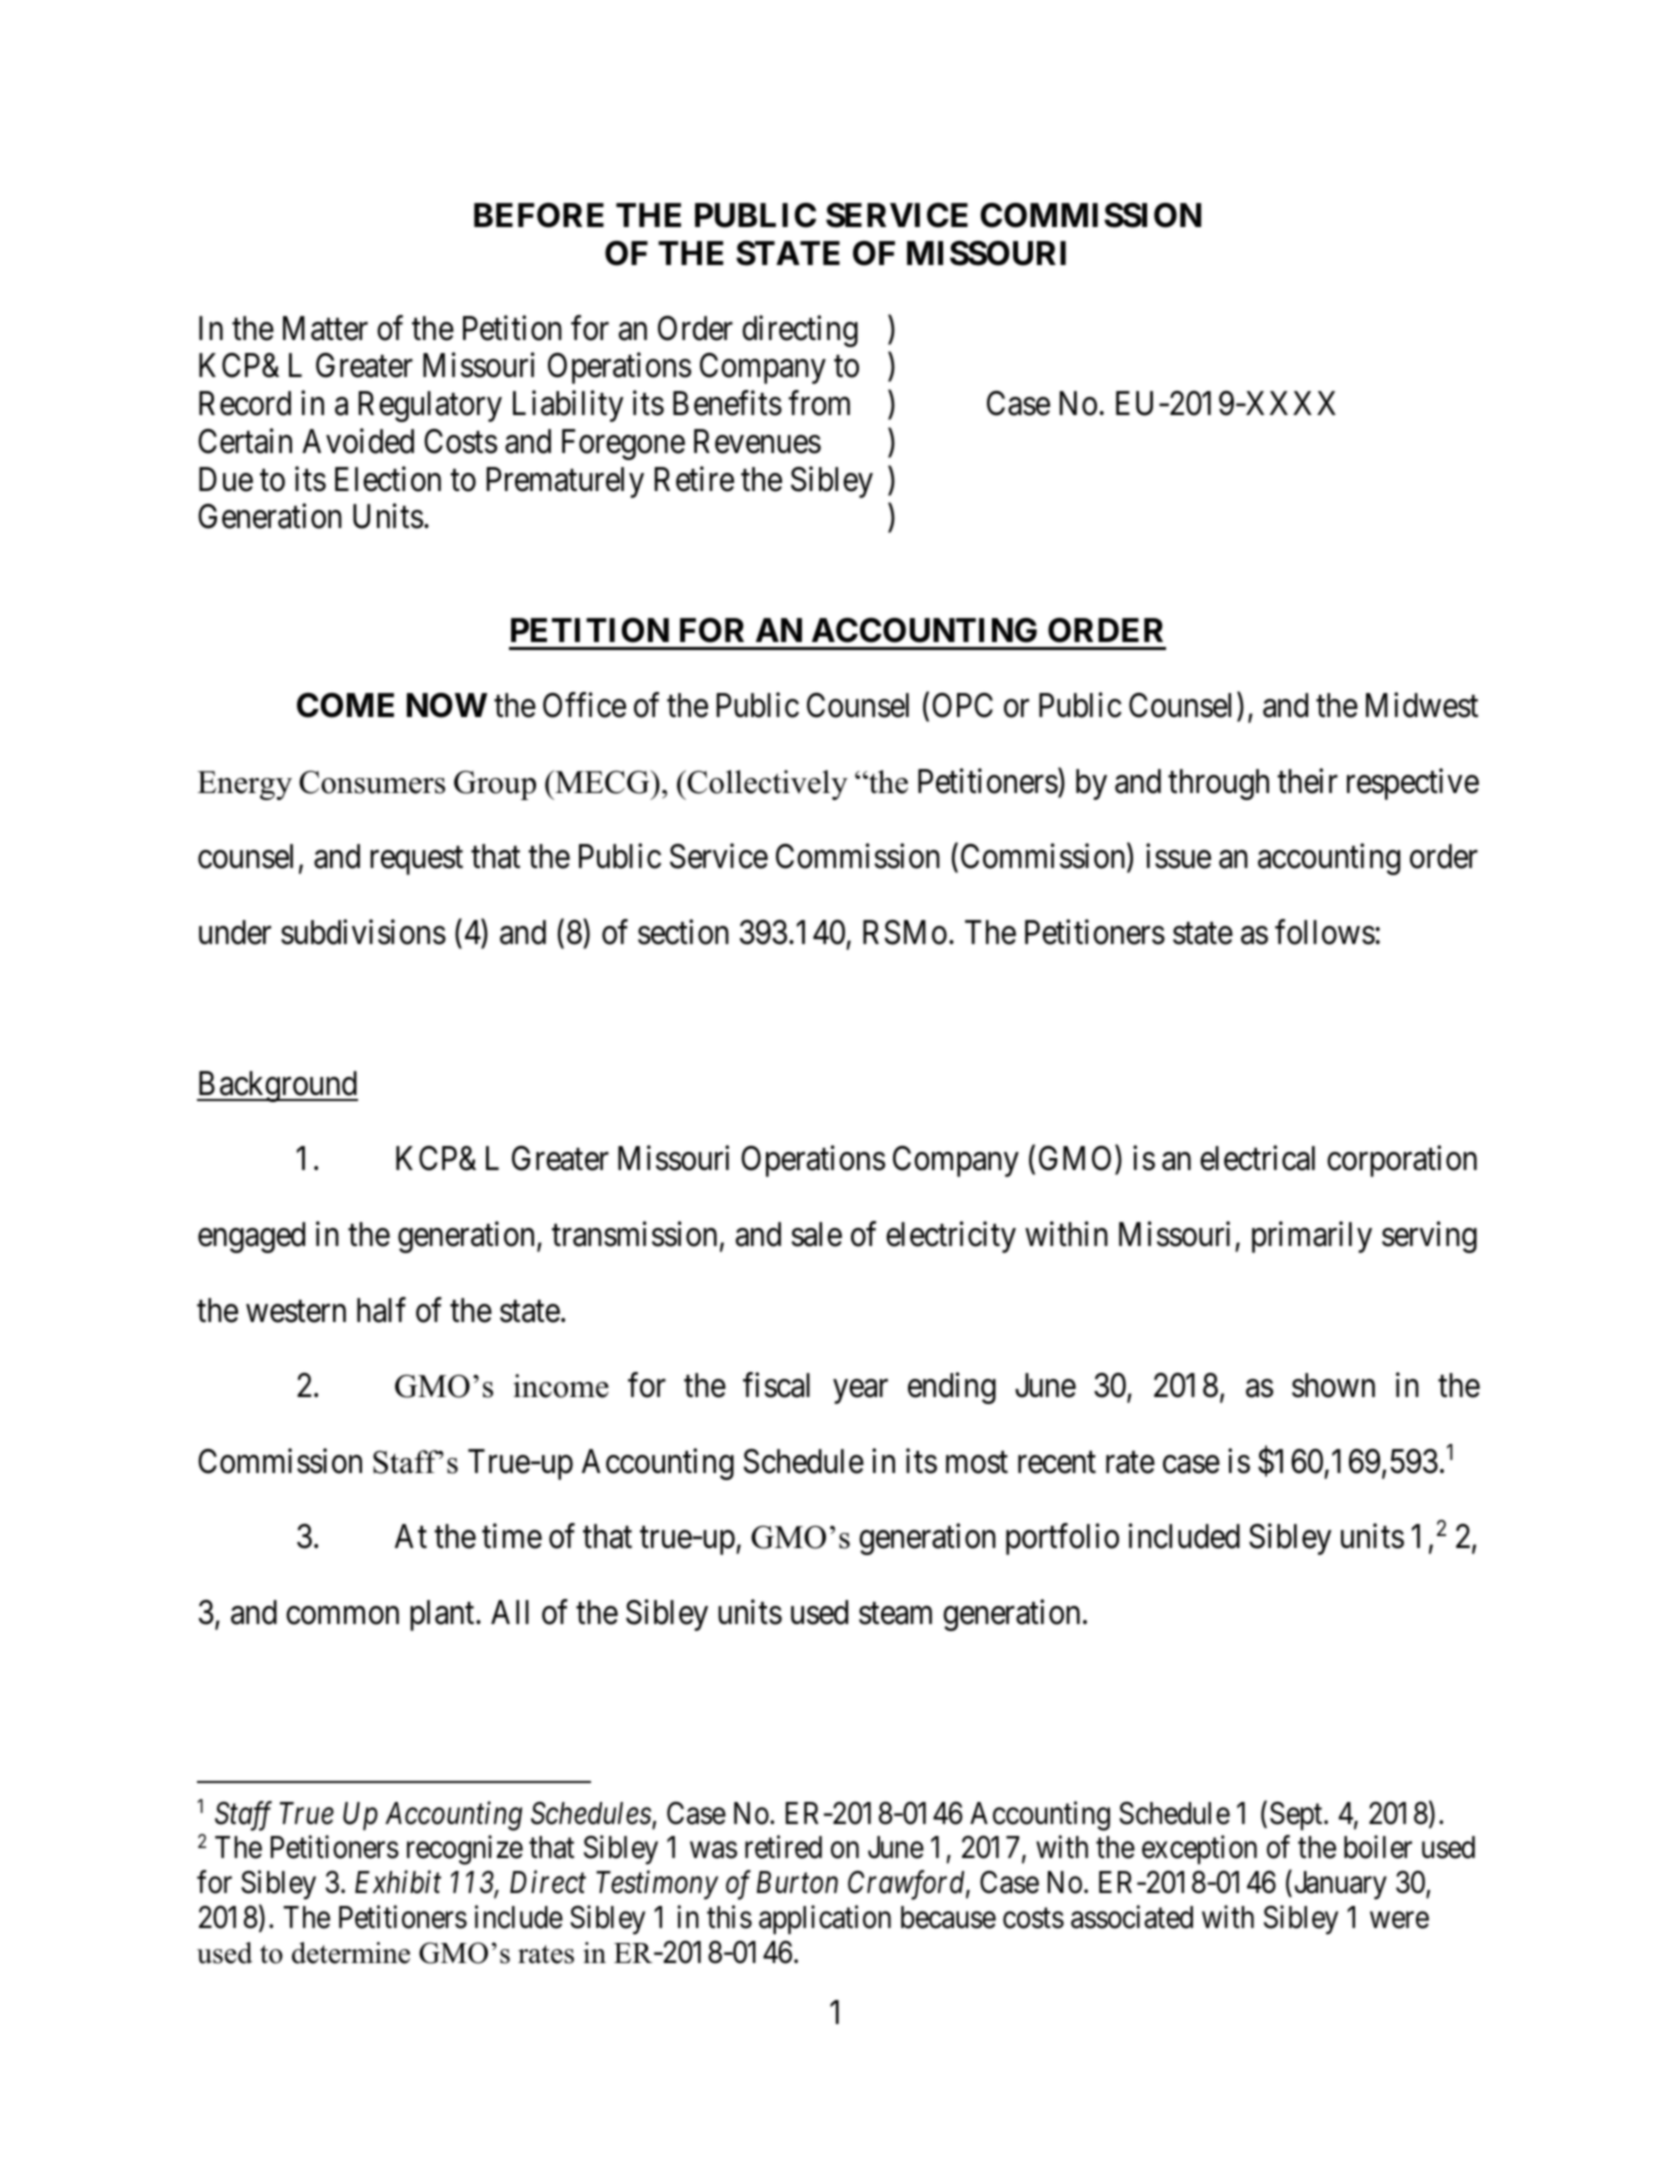 This page has width=1675, height=2167. Describe the element at coordinates (398, 1882) in the page. I see `Exhibit` at that location.
